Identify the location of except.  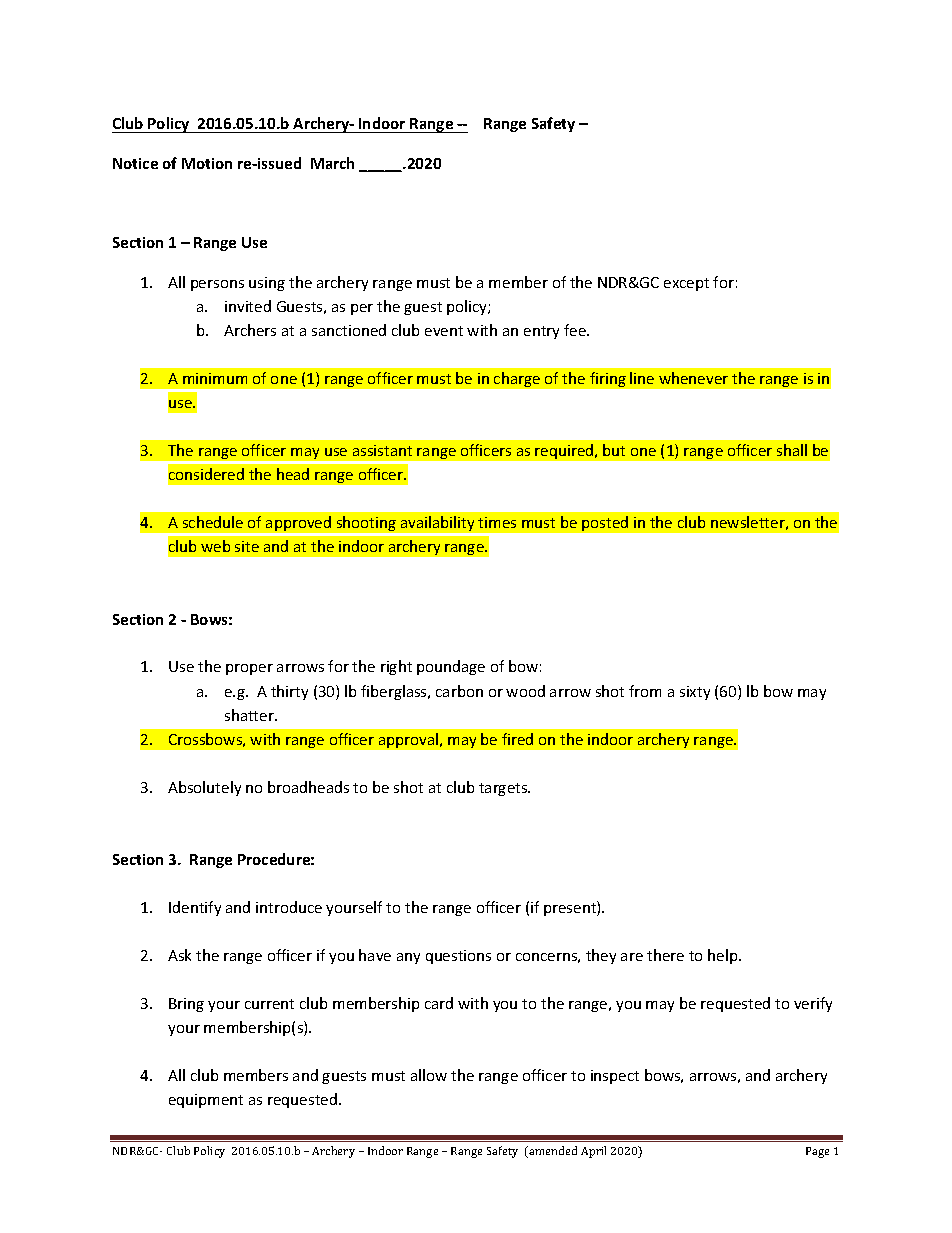
(686, 284).
